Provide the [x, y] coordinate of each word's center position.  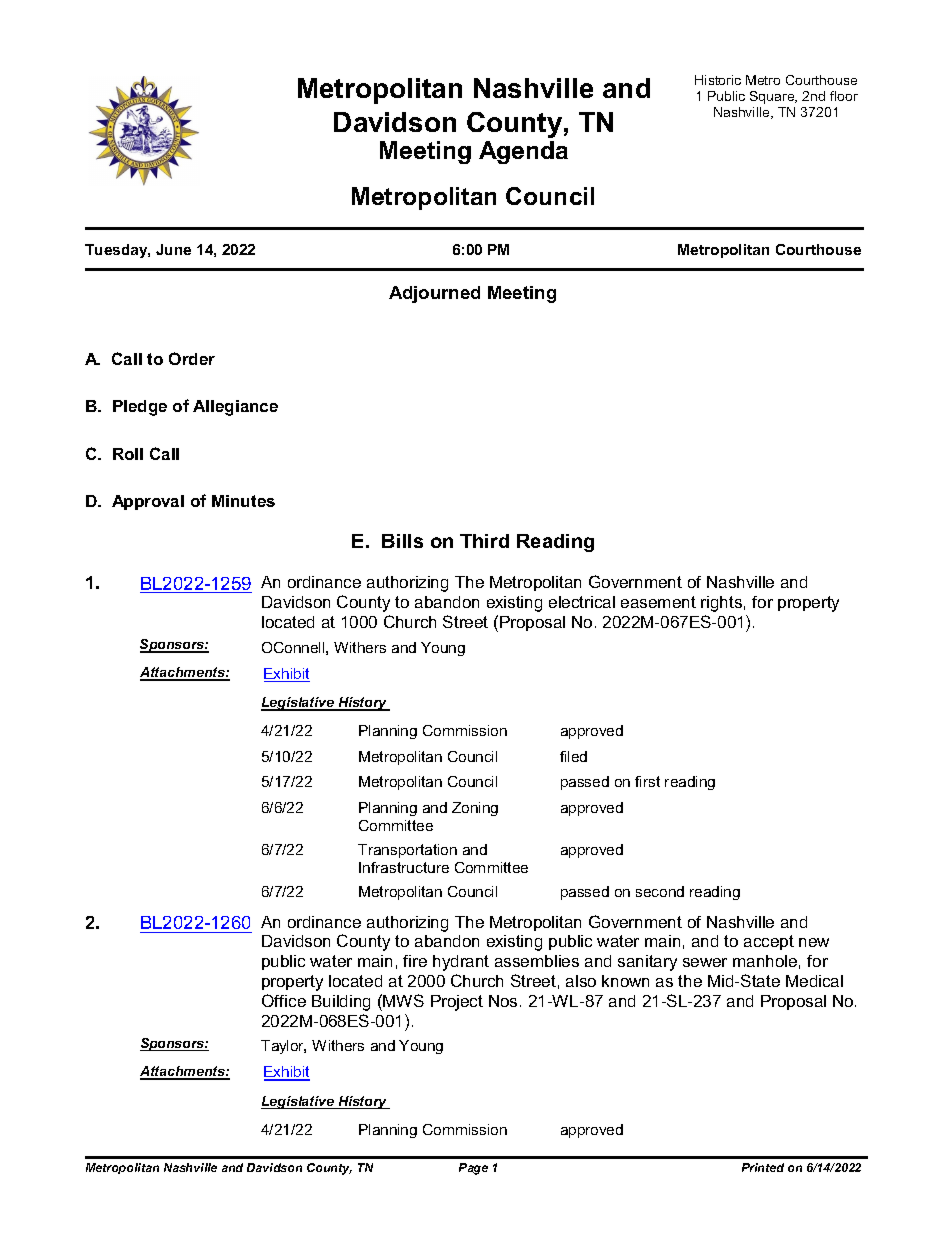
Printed [763, 1167]
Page [473, 1169]
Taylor [283, 1047]
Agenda [523, 152]
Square [773, 97]
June [173, 249]
